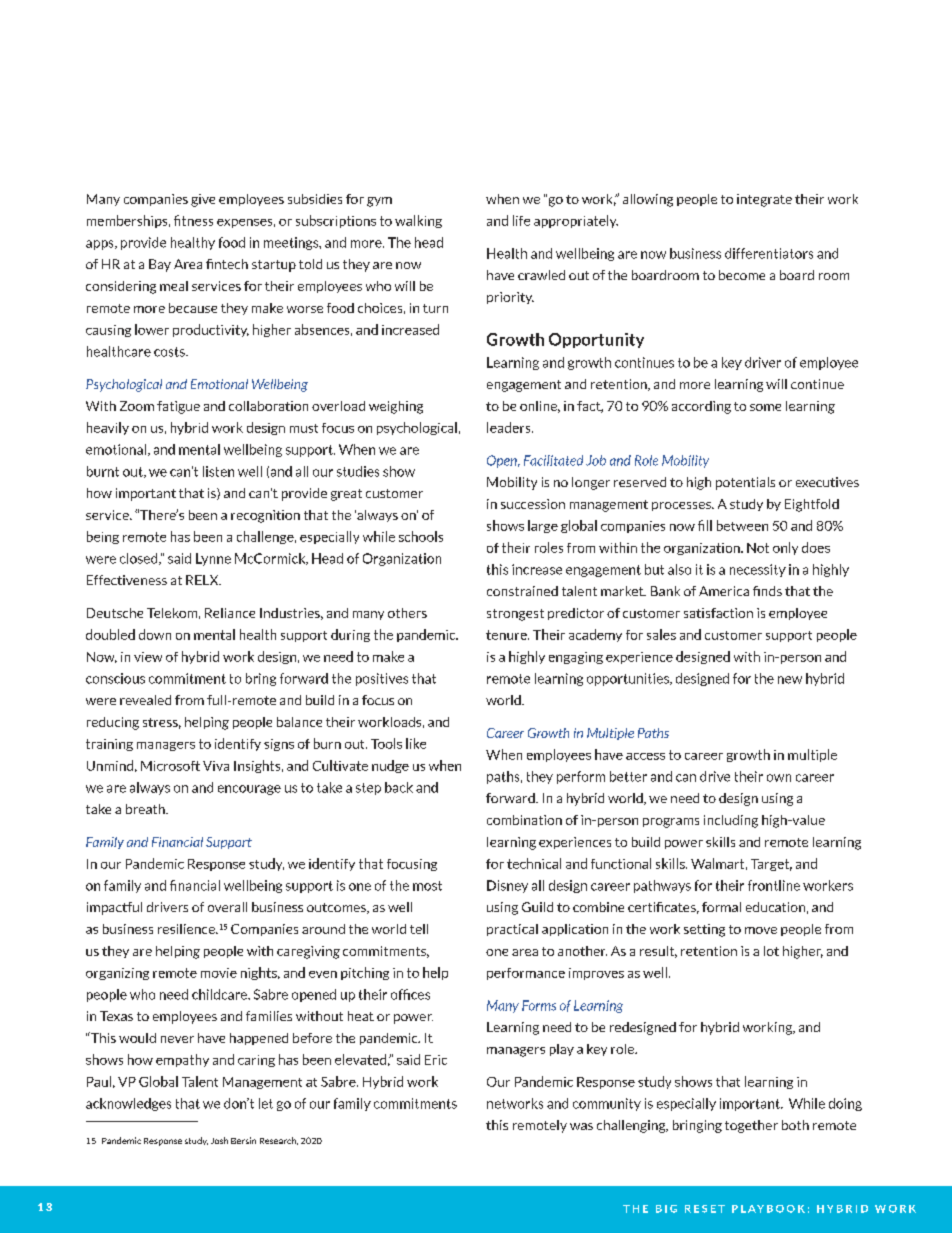  Describe the element at coordinates (227, 907) in the screenshot. I see `overall` at that location.
